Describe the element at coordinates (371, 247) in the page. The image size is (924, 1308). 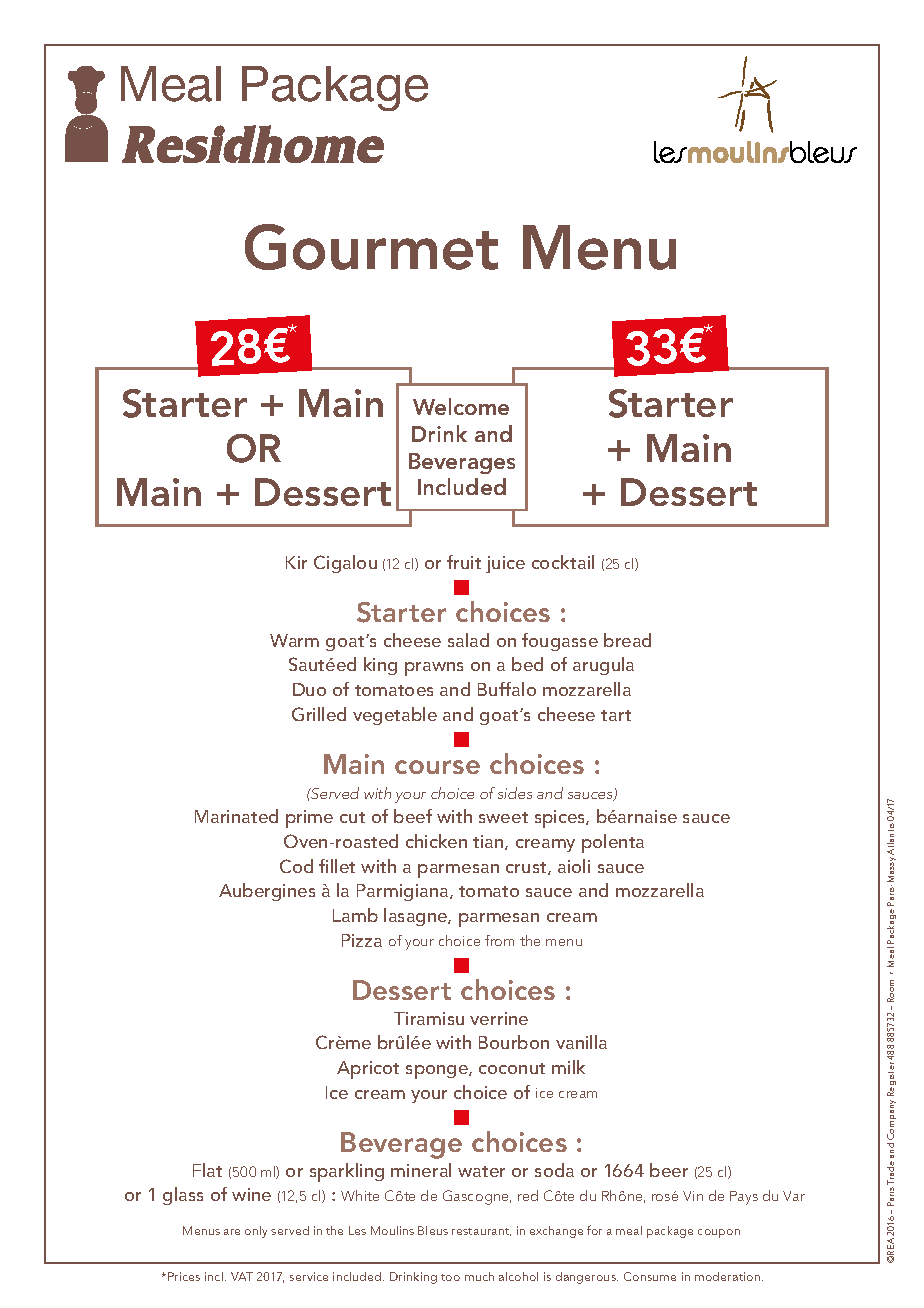
I see `Gourmet` at that location.
